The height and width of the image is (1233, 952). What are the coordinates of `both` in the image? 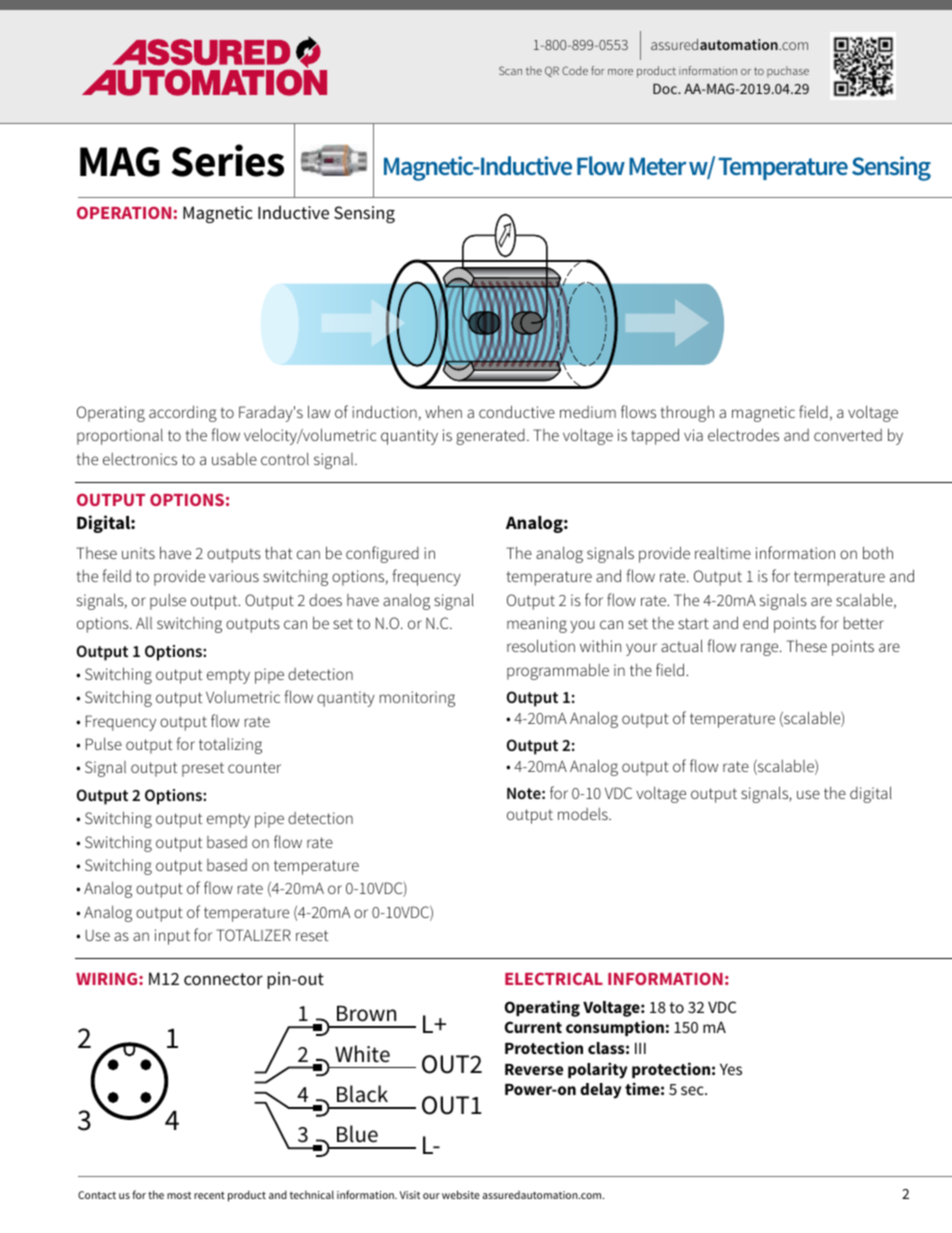 It's located at (878, 552).
